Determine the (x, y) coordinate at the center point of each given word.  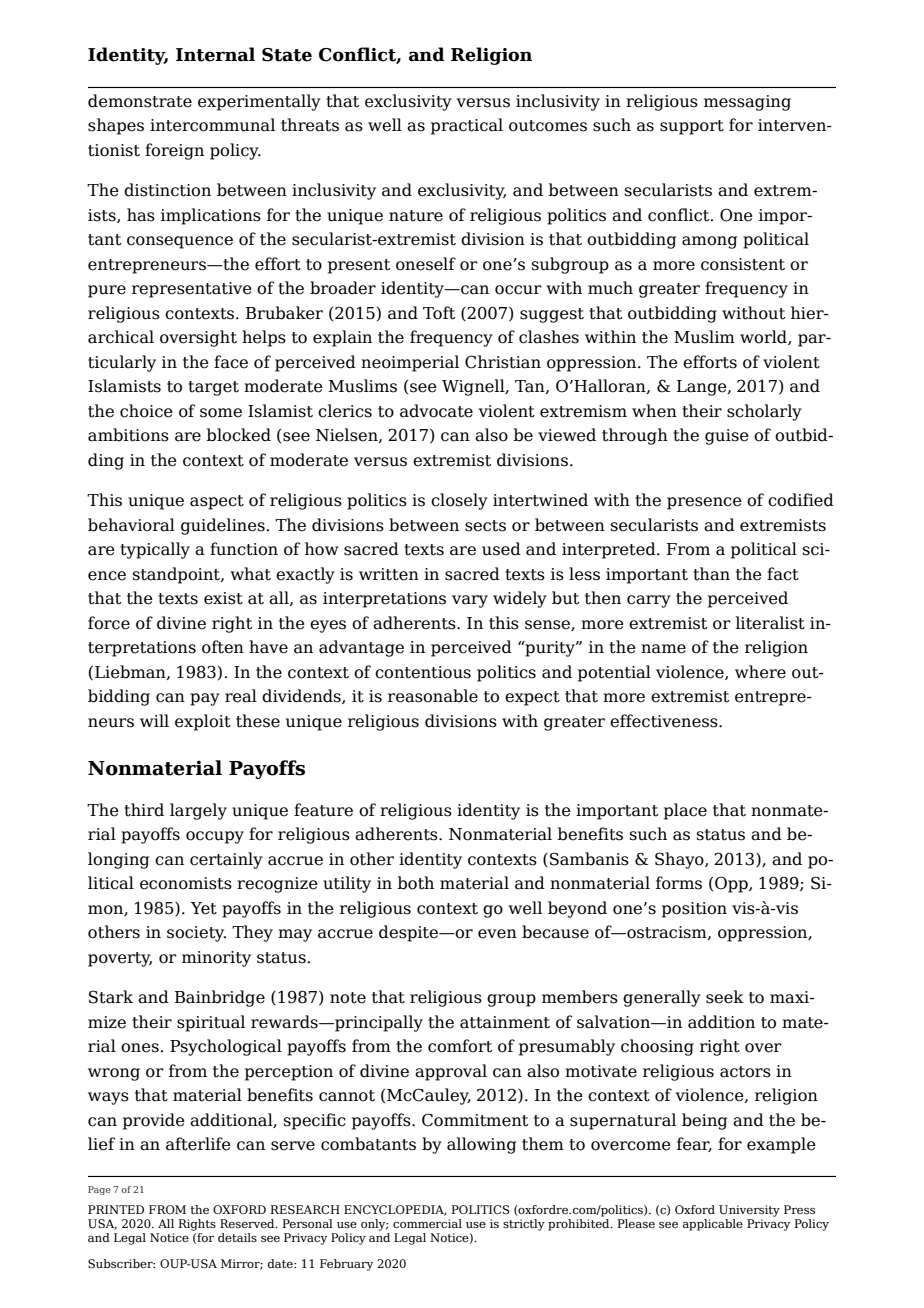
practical (467, 126)
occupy (215, 837)
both (415, 883)
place (685, 811)
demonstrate (140, 101)
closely (459, 501)
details (237, 1237)
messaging (747, 103)
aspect (217, 502)
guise (727, 437)
